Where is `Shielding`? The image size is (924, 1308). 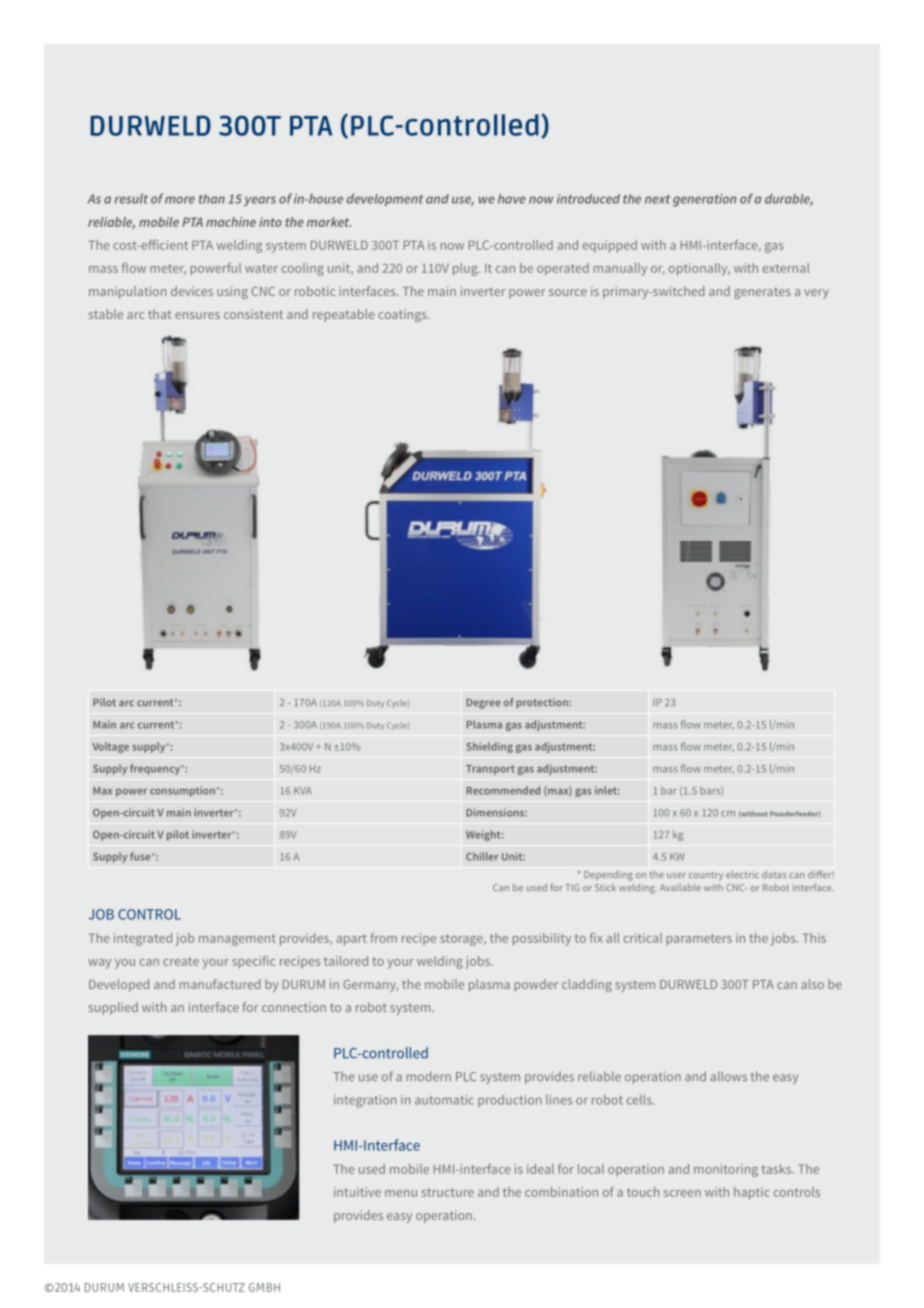
Shielding is located at coordinates (489, 747).
